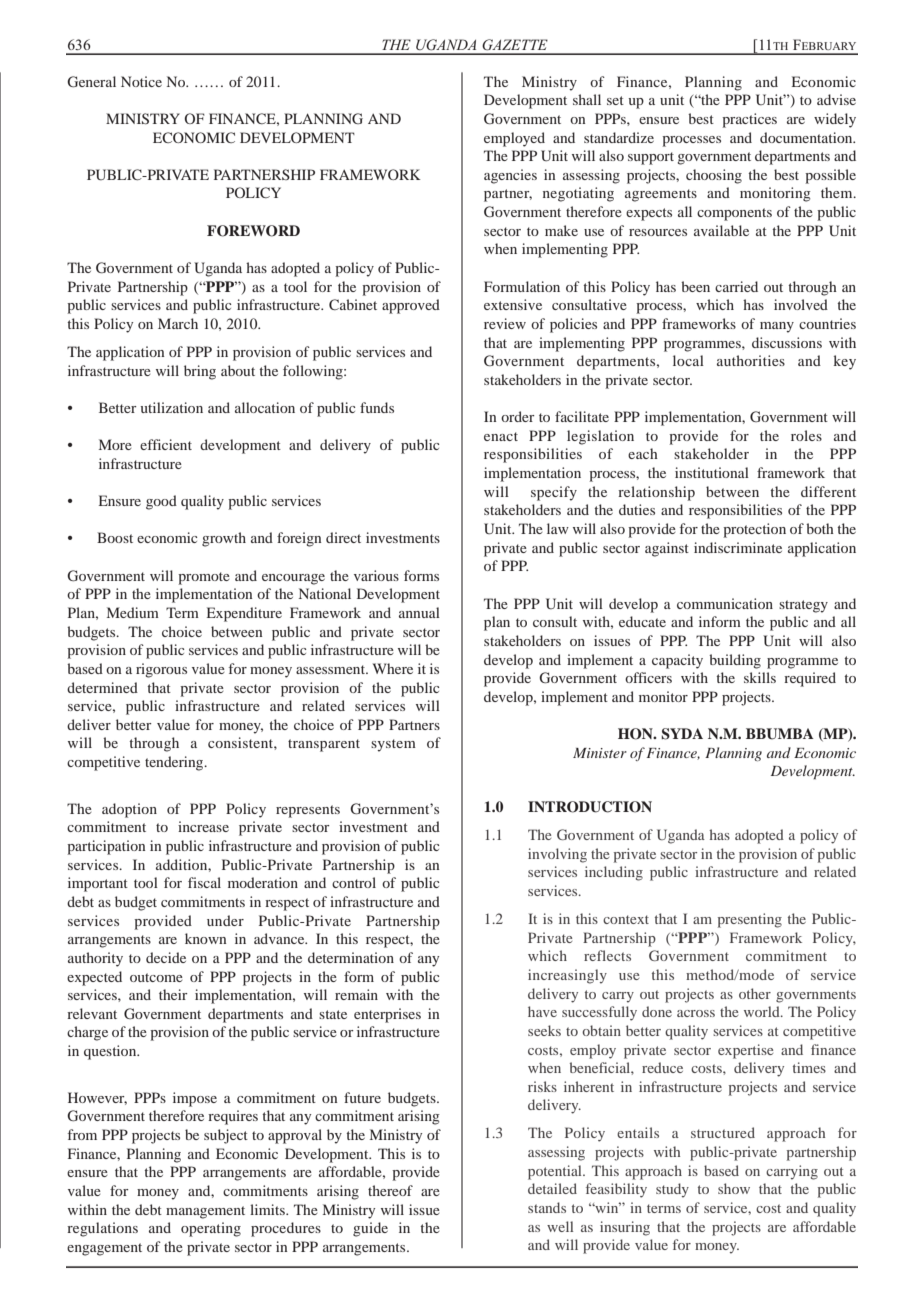  What do you see at coordinates (161, 670) in the page?
I see `rigorous` at bounding box center [161, 670].
